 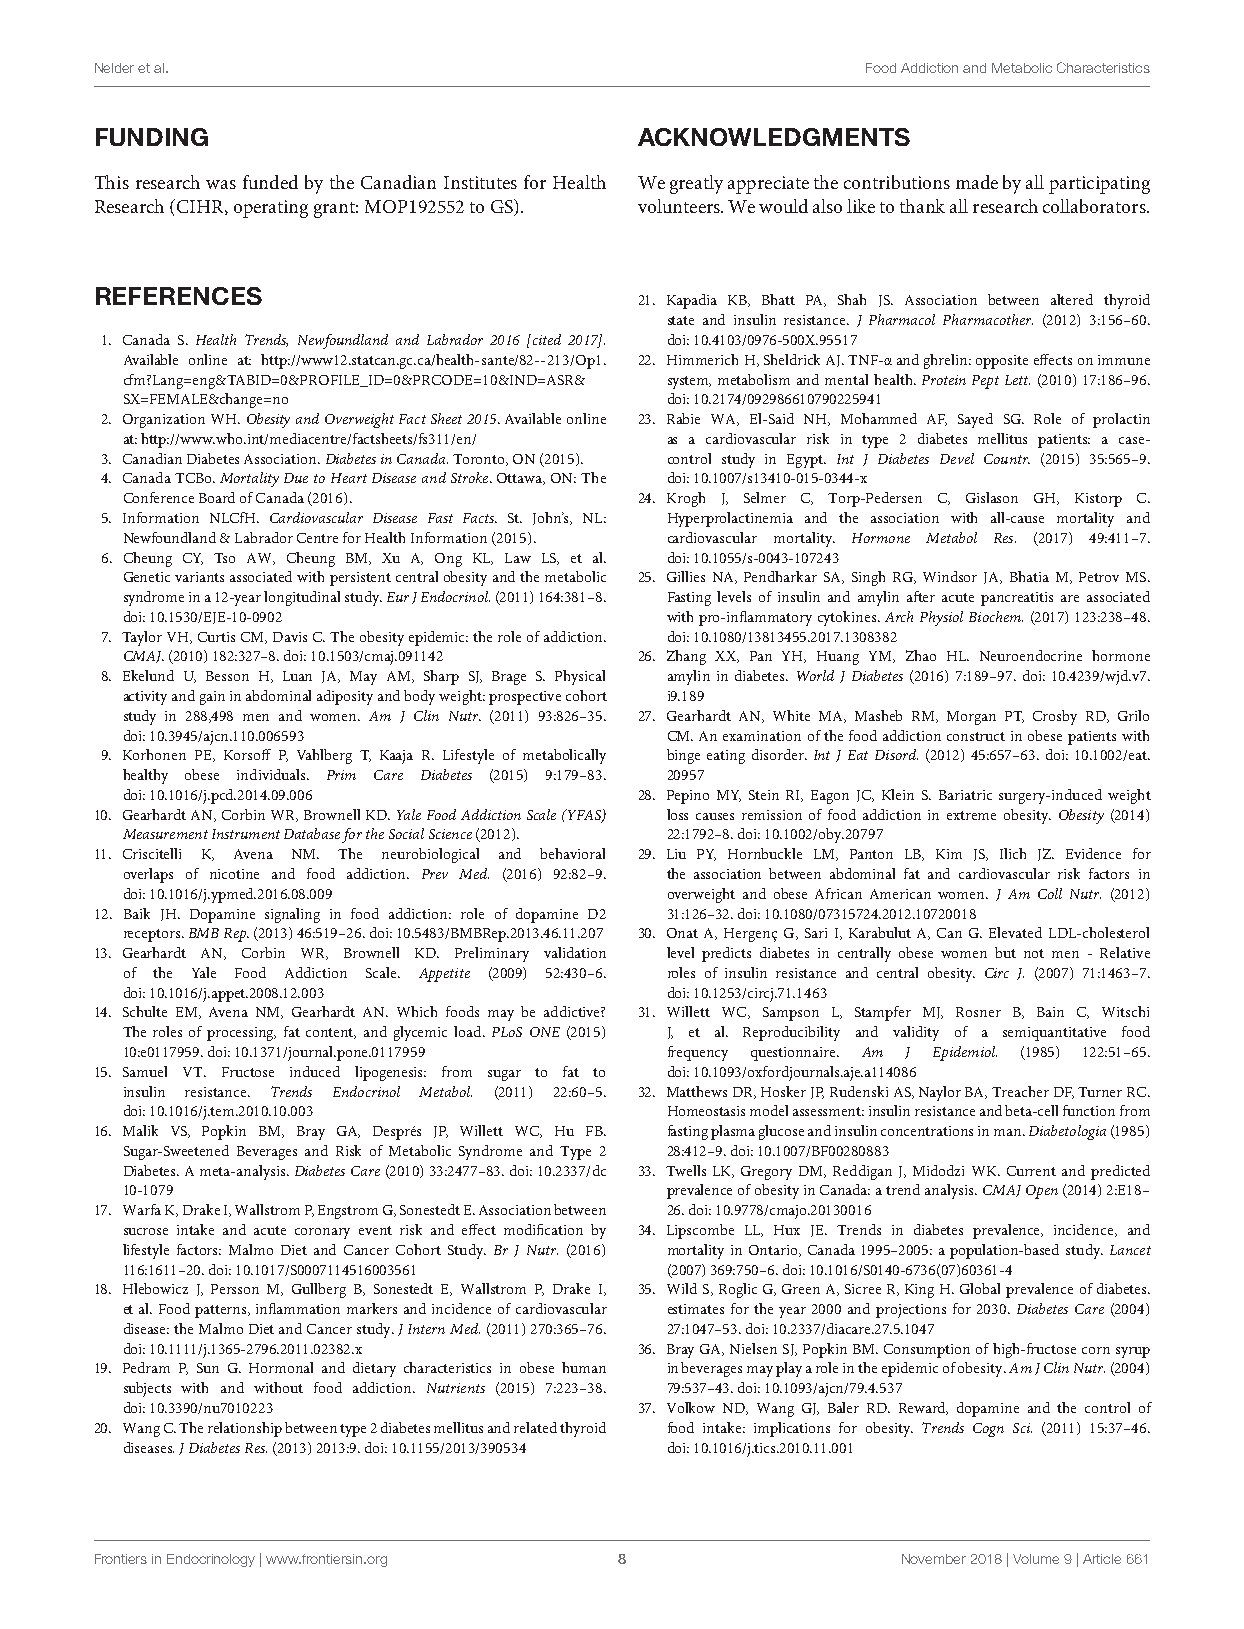 What do you see at coordinates (1034, 953) in the document?
I see `not` at bounding box center [1034, 953].
